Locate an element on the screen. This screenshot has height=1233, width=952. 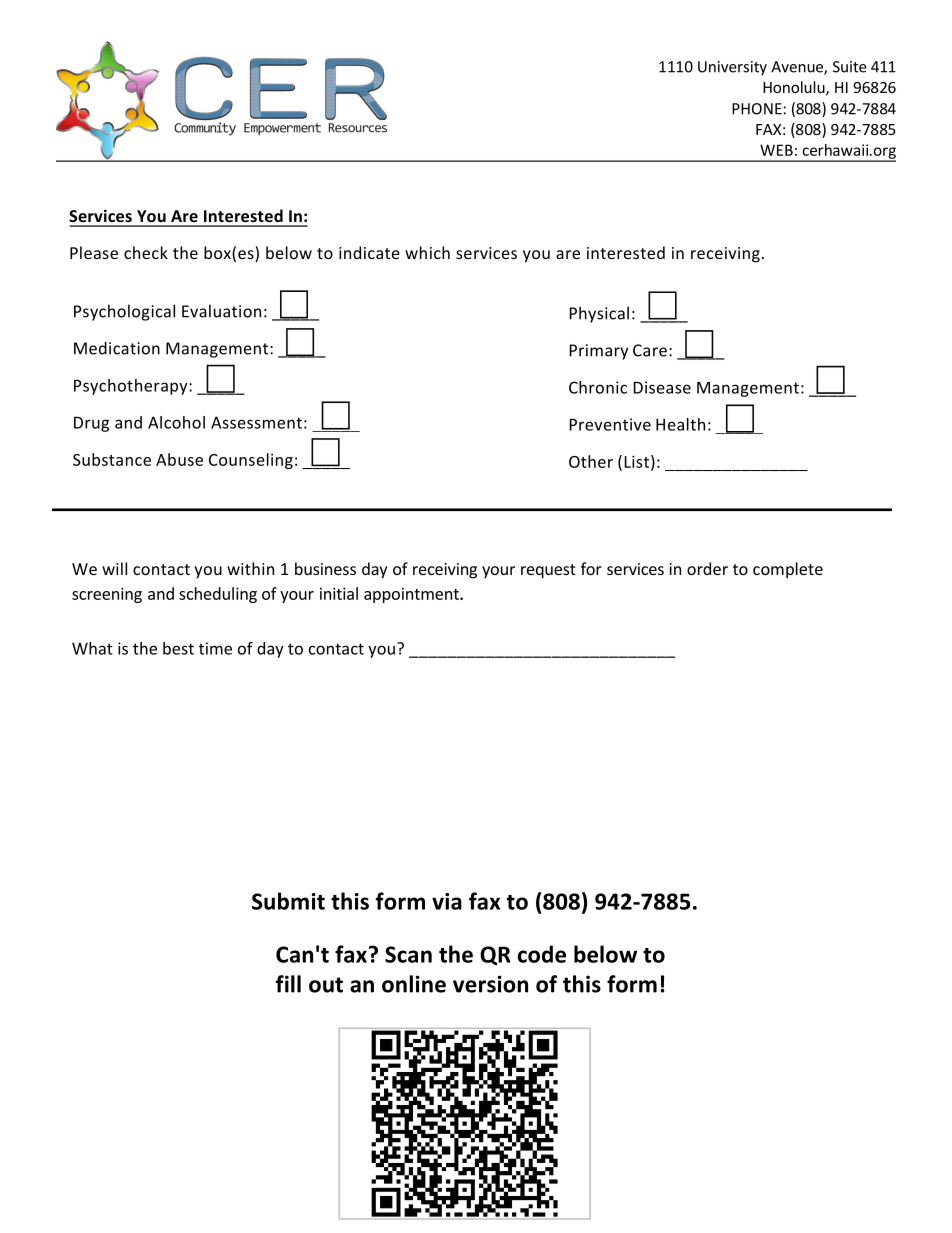
best is located at coordinates (178, 648).
